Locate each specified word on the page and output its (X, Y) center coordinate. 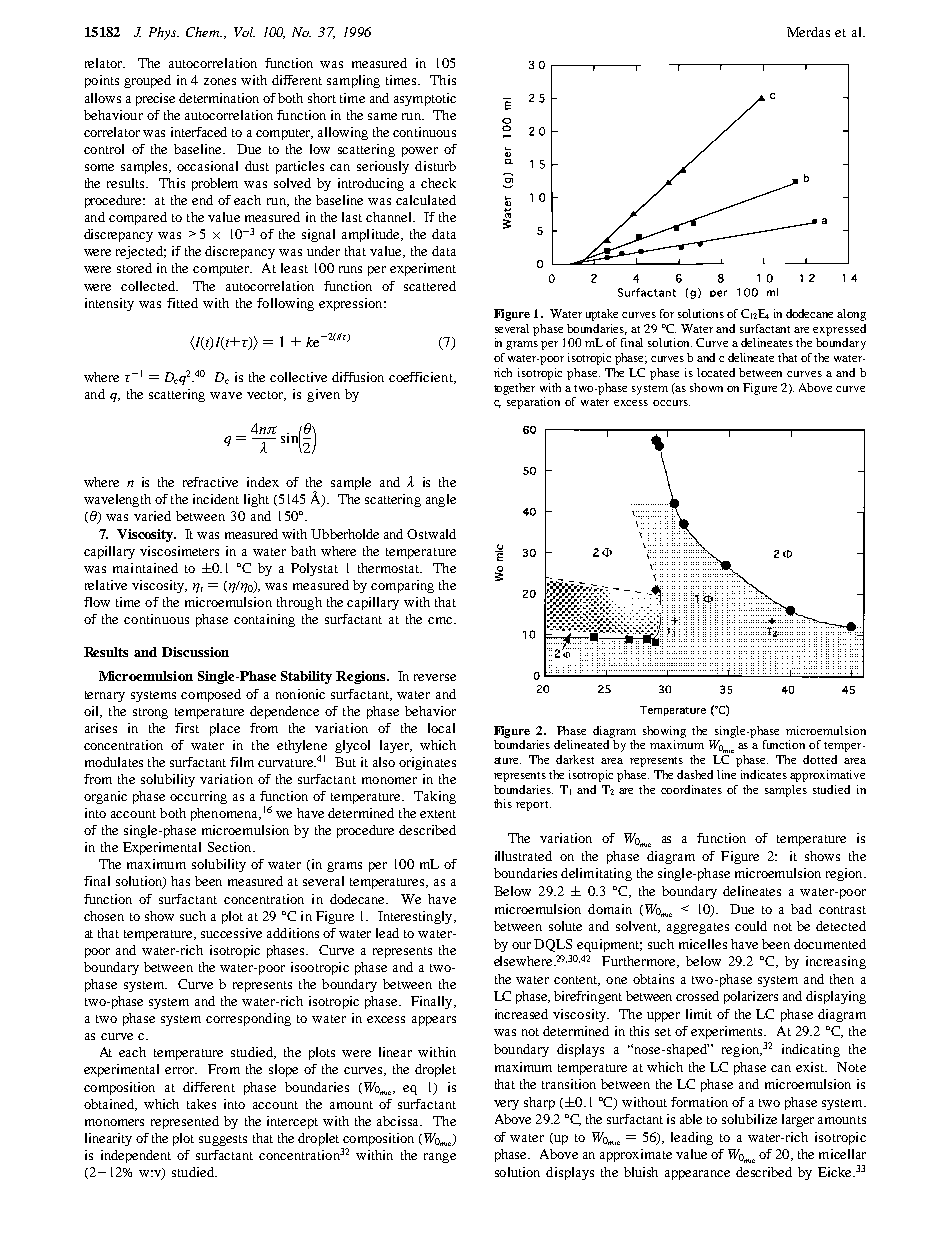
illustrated (523, 856)
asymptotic (425, 99)
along (851, 315)
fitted (182, 303)
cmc (441, 620)
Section (231, 847)
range (440, 1158)
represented (185, 1122)
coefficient (422, 378)
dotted (820, 759)
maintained (145, 568)
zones (220, 81)
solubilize (749, 1119)
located (716, 372)
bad (801, 909)
